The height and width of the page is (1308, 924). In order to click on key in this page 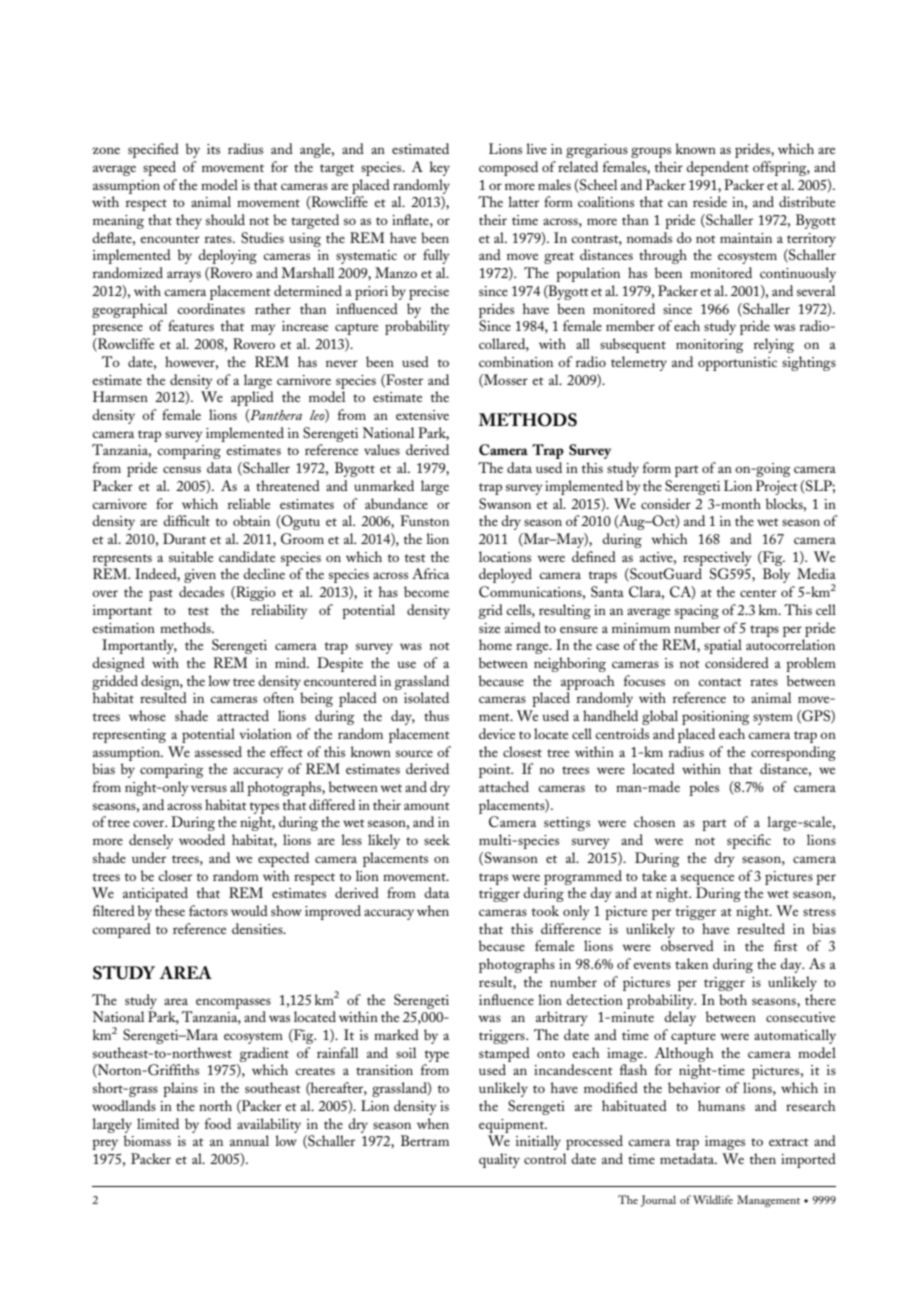, I will do `click(440, 168)`.
